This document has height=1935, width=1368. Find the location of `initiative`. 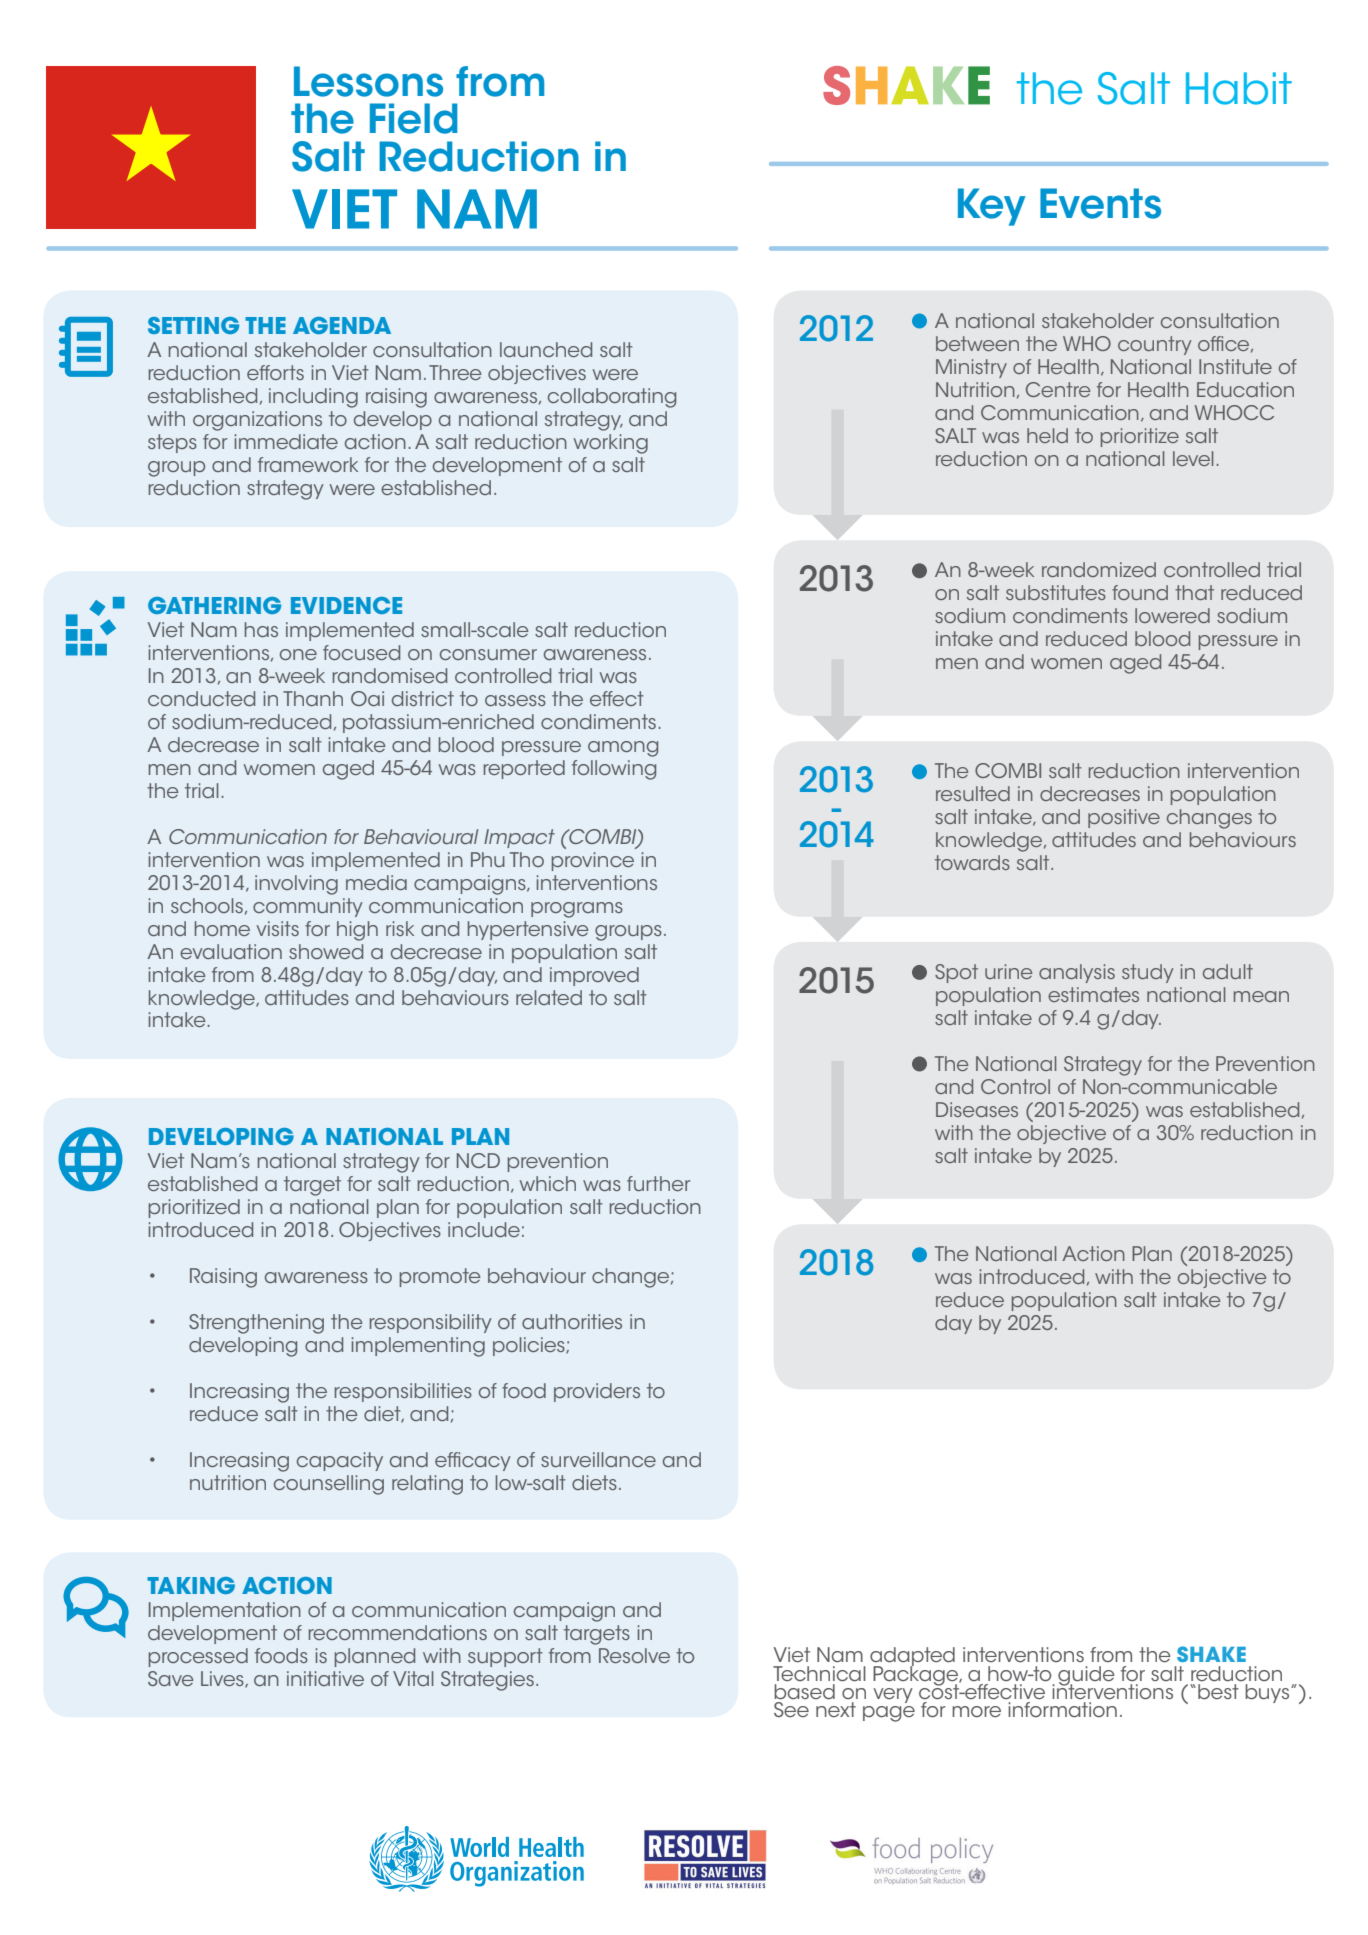

initiative is located at coordinates (325, 1678).
